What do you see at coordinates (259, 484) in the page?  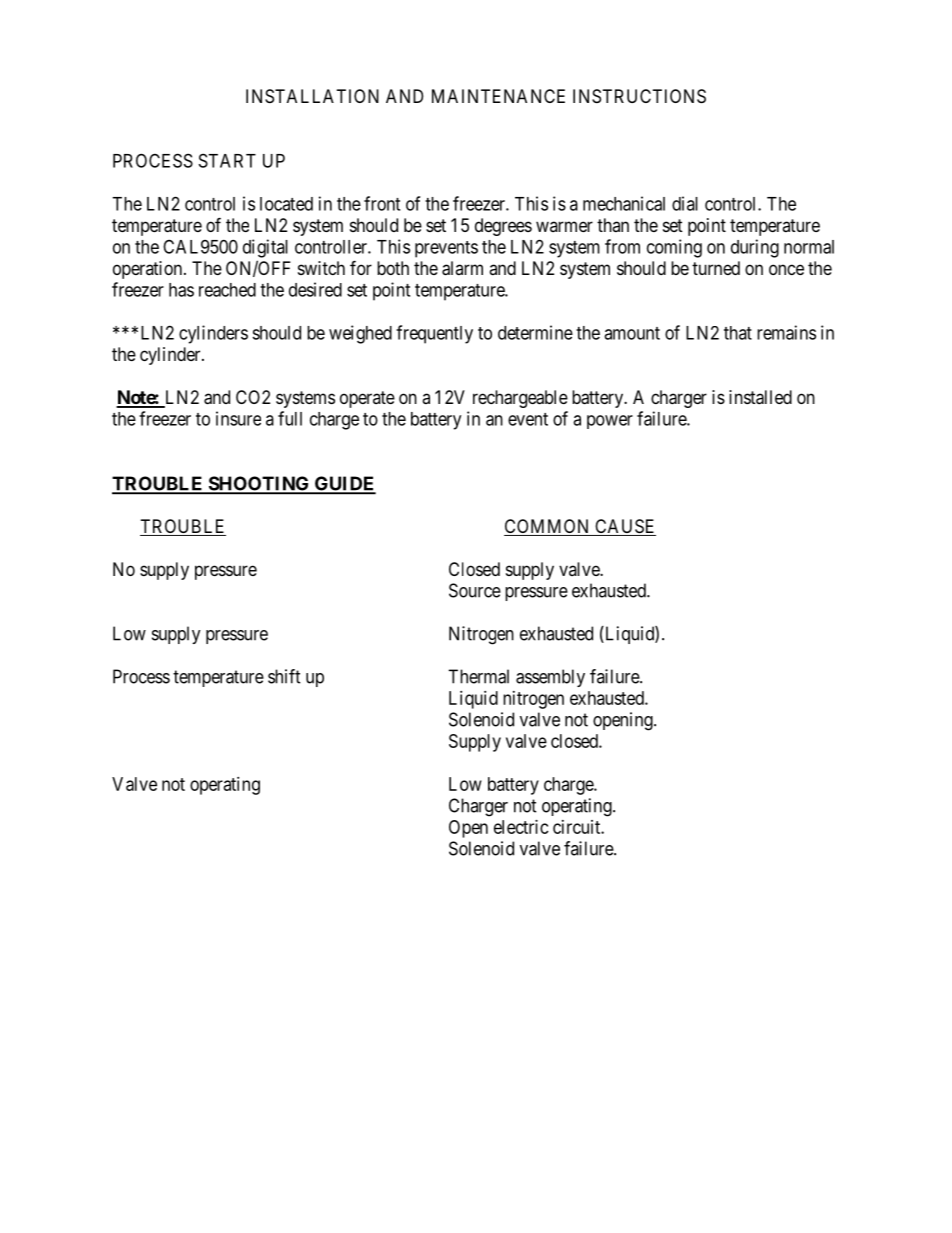 I see `SHOOTING` at bounding box center [259, 484].
